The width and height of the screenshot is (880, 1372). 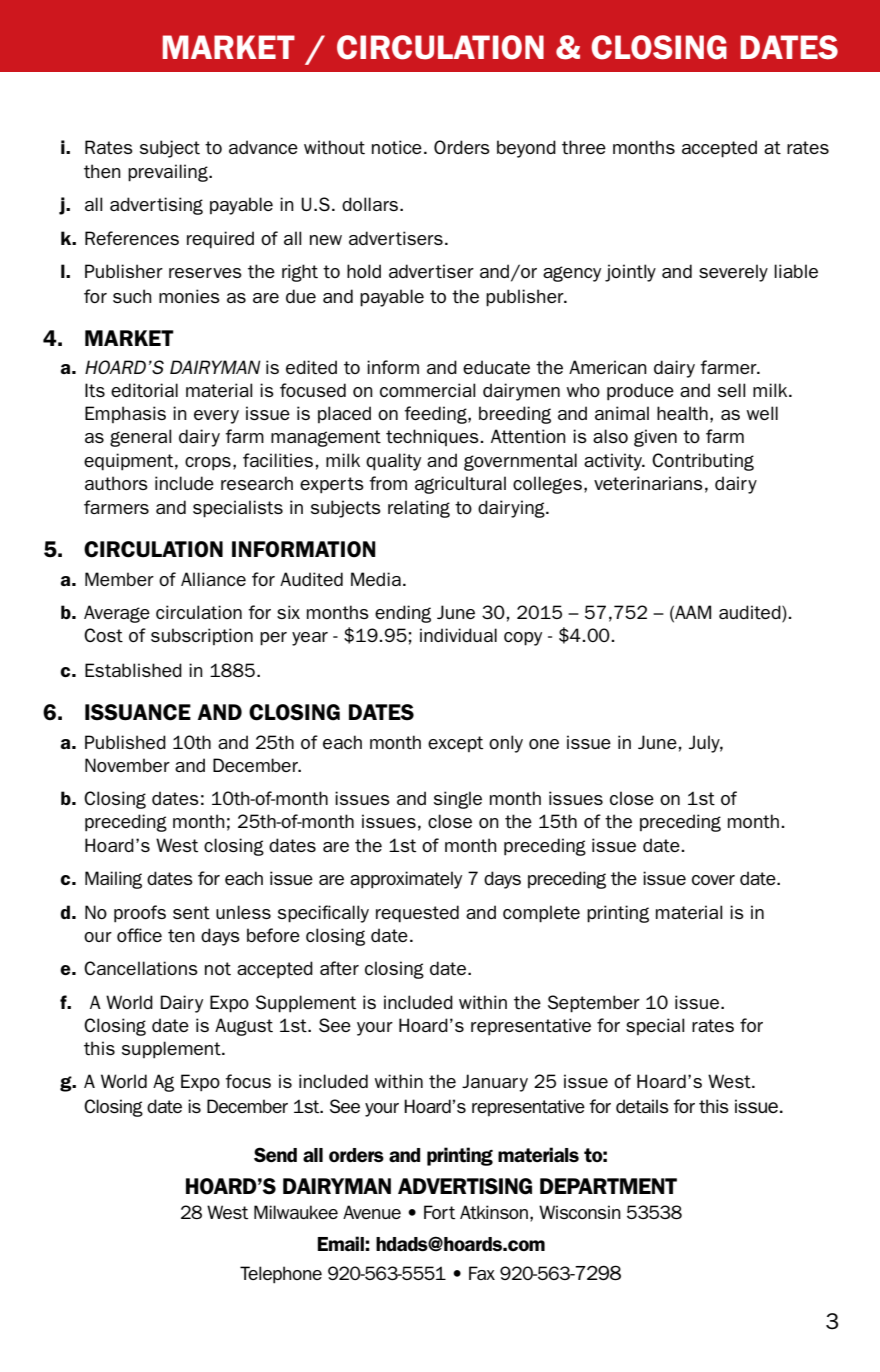 I want to click on Fort, so click(x=439, y=1212).
